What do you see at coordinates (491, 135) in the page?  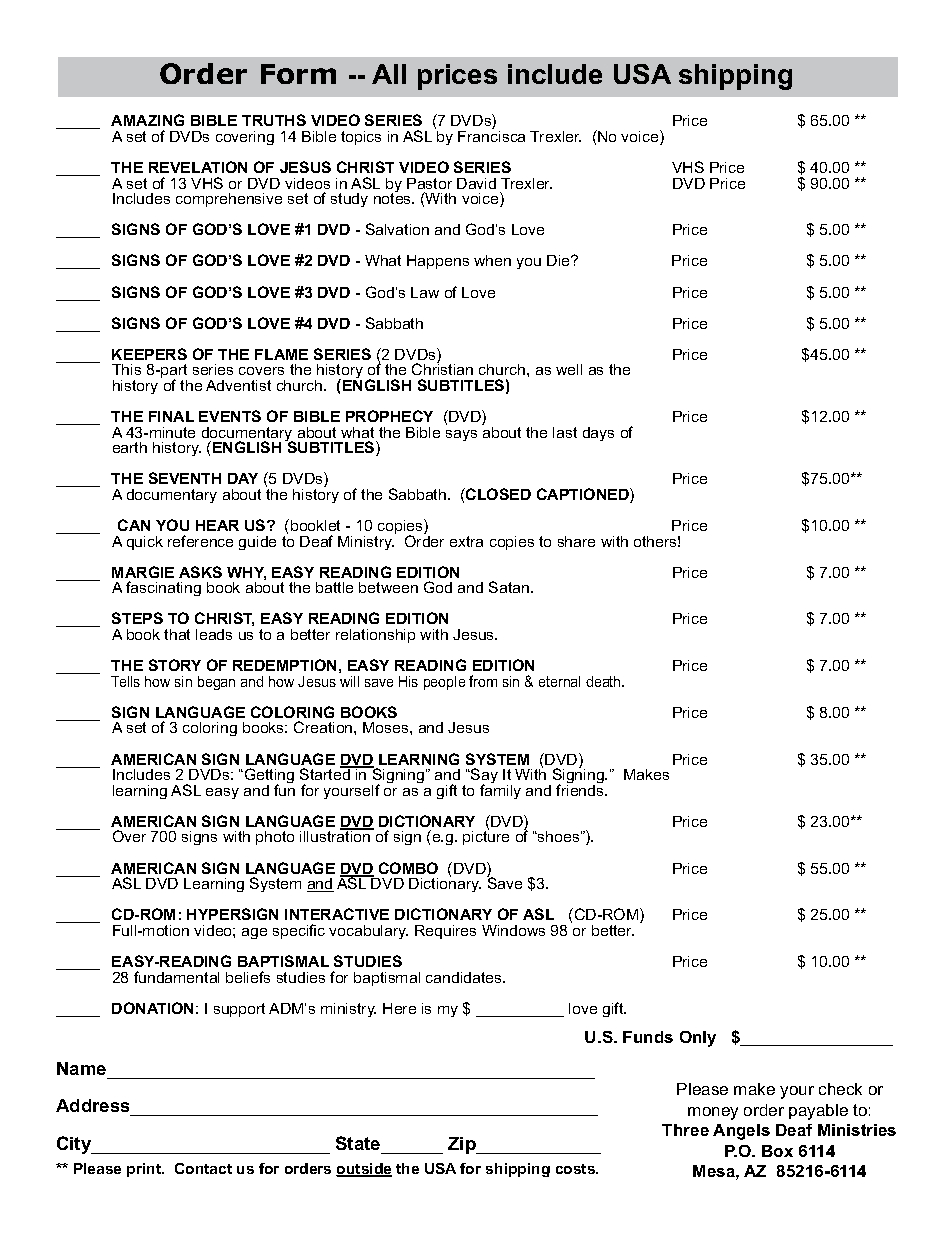 I see `Francisca` at bounding box center [491, 135].
